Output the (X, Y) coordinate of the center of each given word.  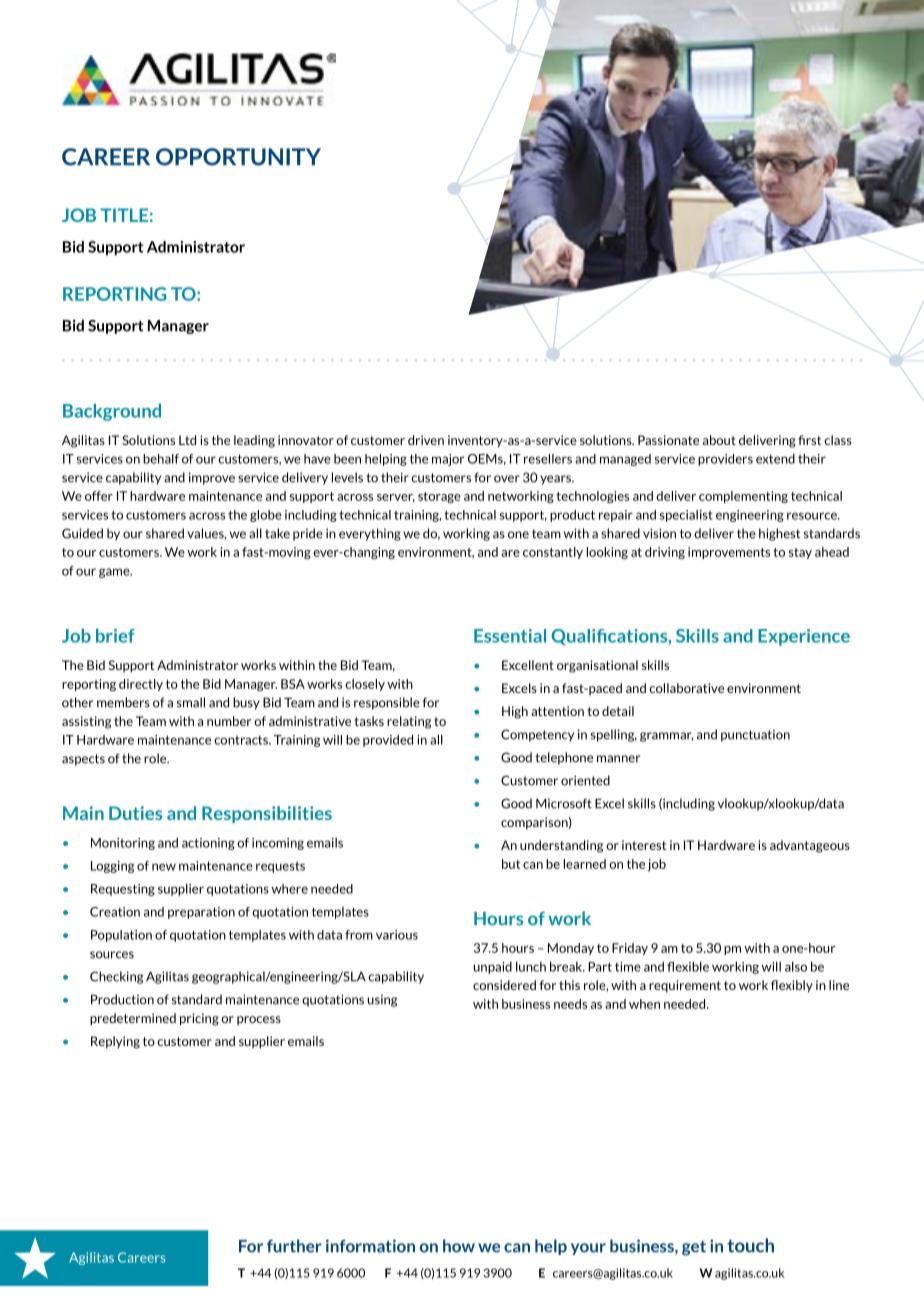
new (164, 867)
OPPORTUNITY (238, 157)
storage (439, 497)
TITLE (124, 215)
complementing (743, 497)
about (719, 440)
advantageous (810, 846)
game (115, 573)
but (511, 864)
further (294, 1246)
